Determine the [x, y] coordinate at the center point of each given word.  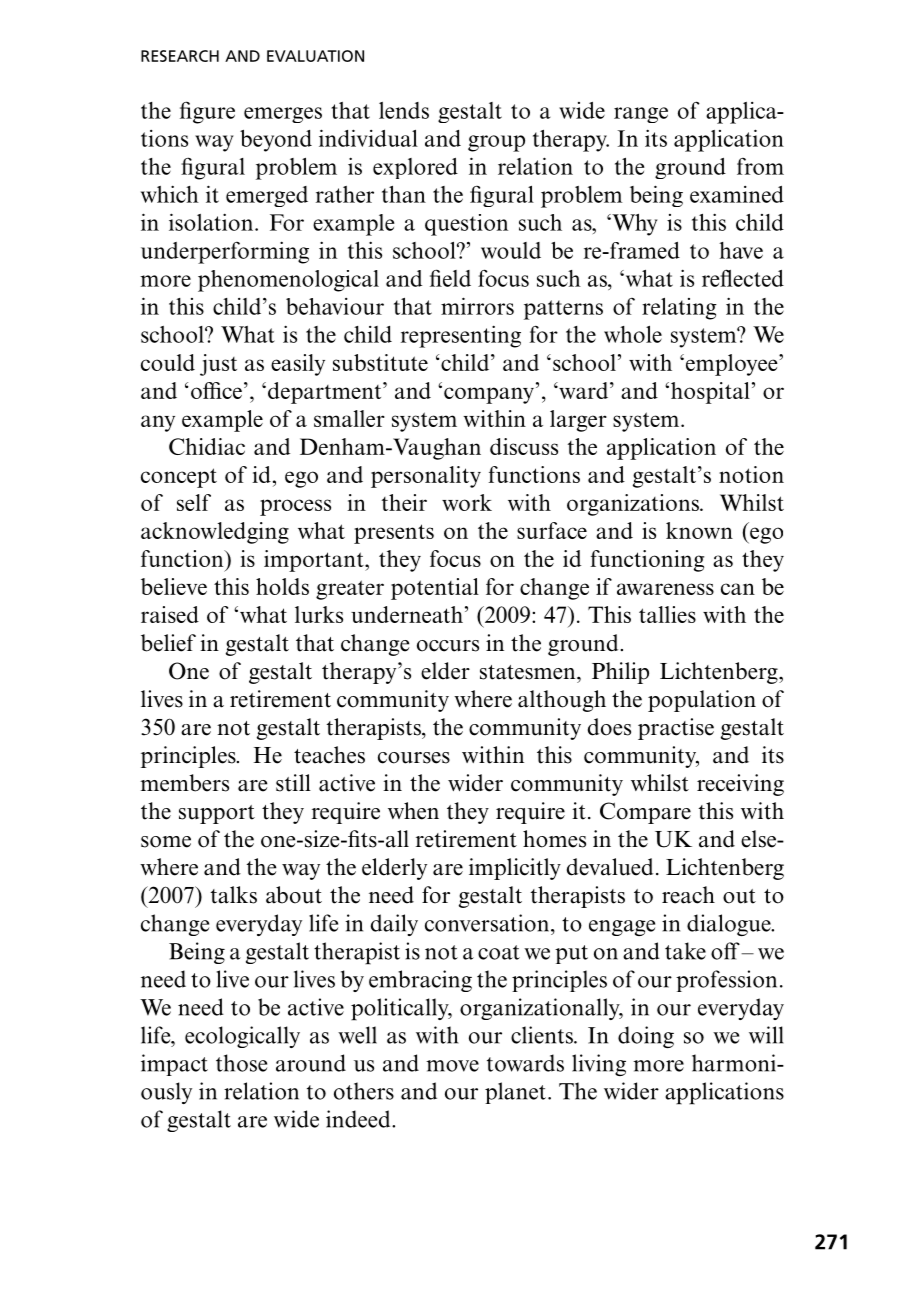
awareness [665, 589]
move [452, 1066]
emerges [283, 115]
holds [282, 586]
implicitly [515, 869]
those [241, 1063]
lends [404, 110]
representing [461, 336]
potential [435, 589]
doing [646, 1037]
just [218, 365]
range [641, 115]
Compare [645, 813]
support [217, 814]
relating [679, 309]
